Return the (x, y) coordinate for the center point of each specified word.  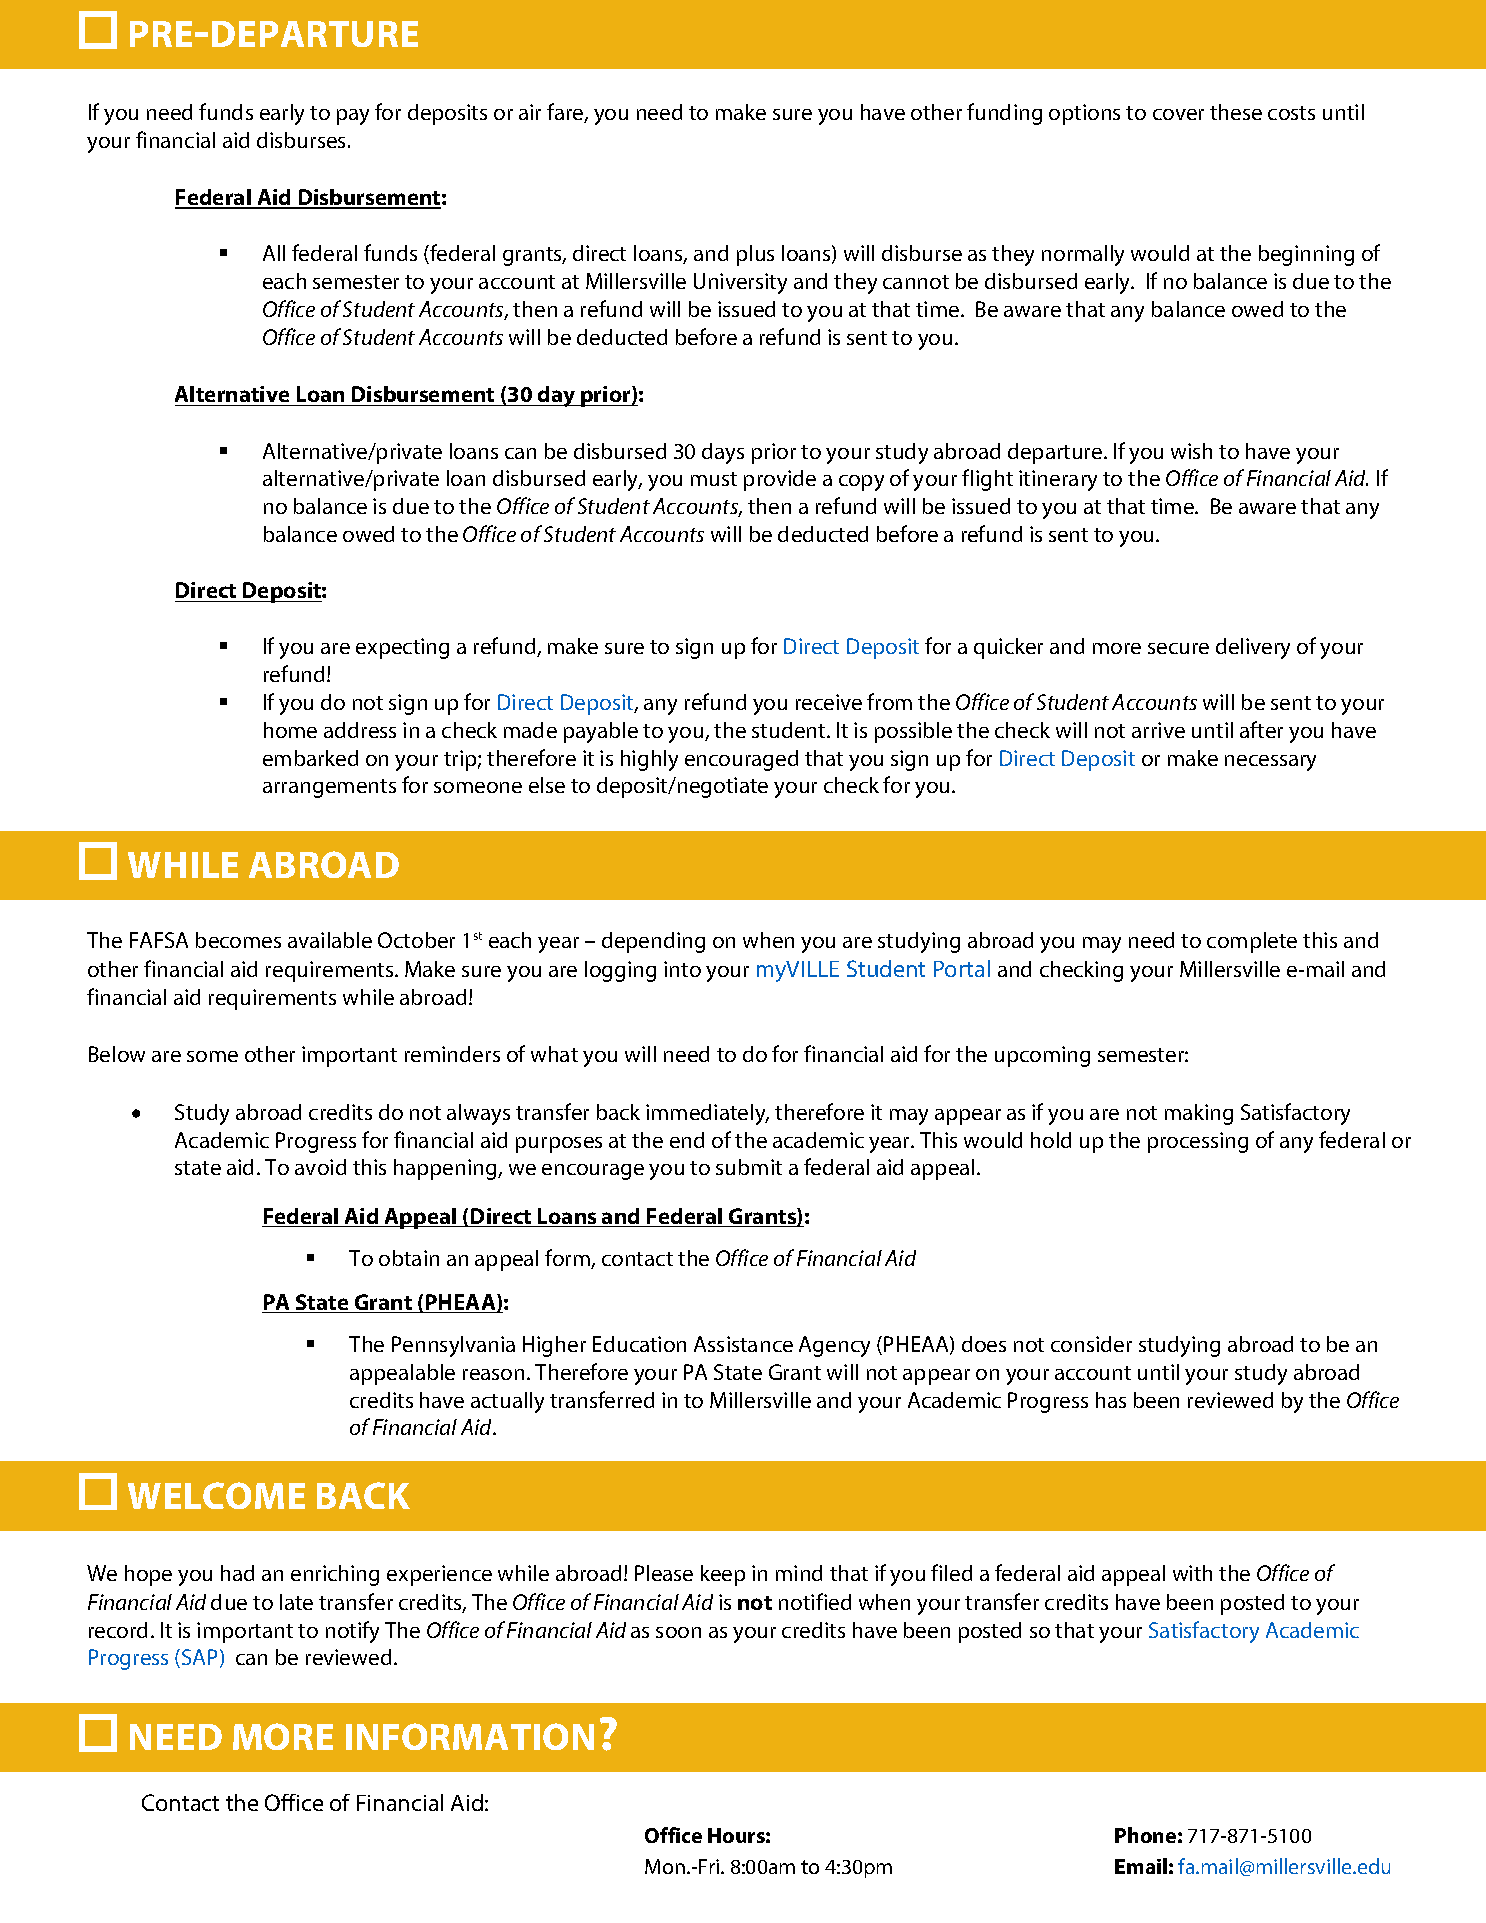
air (530, 112)
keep (723, 1575)
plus (755, 255)
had (237, 1573)
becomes (238, 940)
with (1192, 1573)
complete (1252, 942)
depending (653, 942)
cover (1178, 114)
